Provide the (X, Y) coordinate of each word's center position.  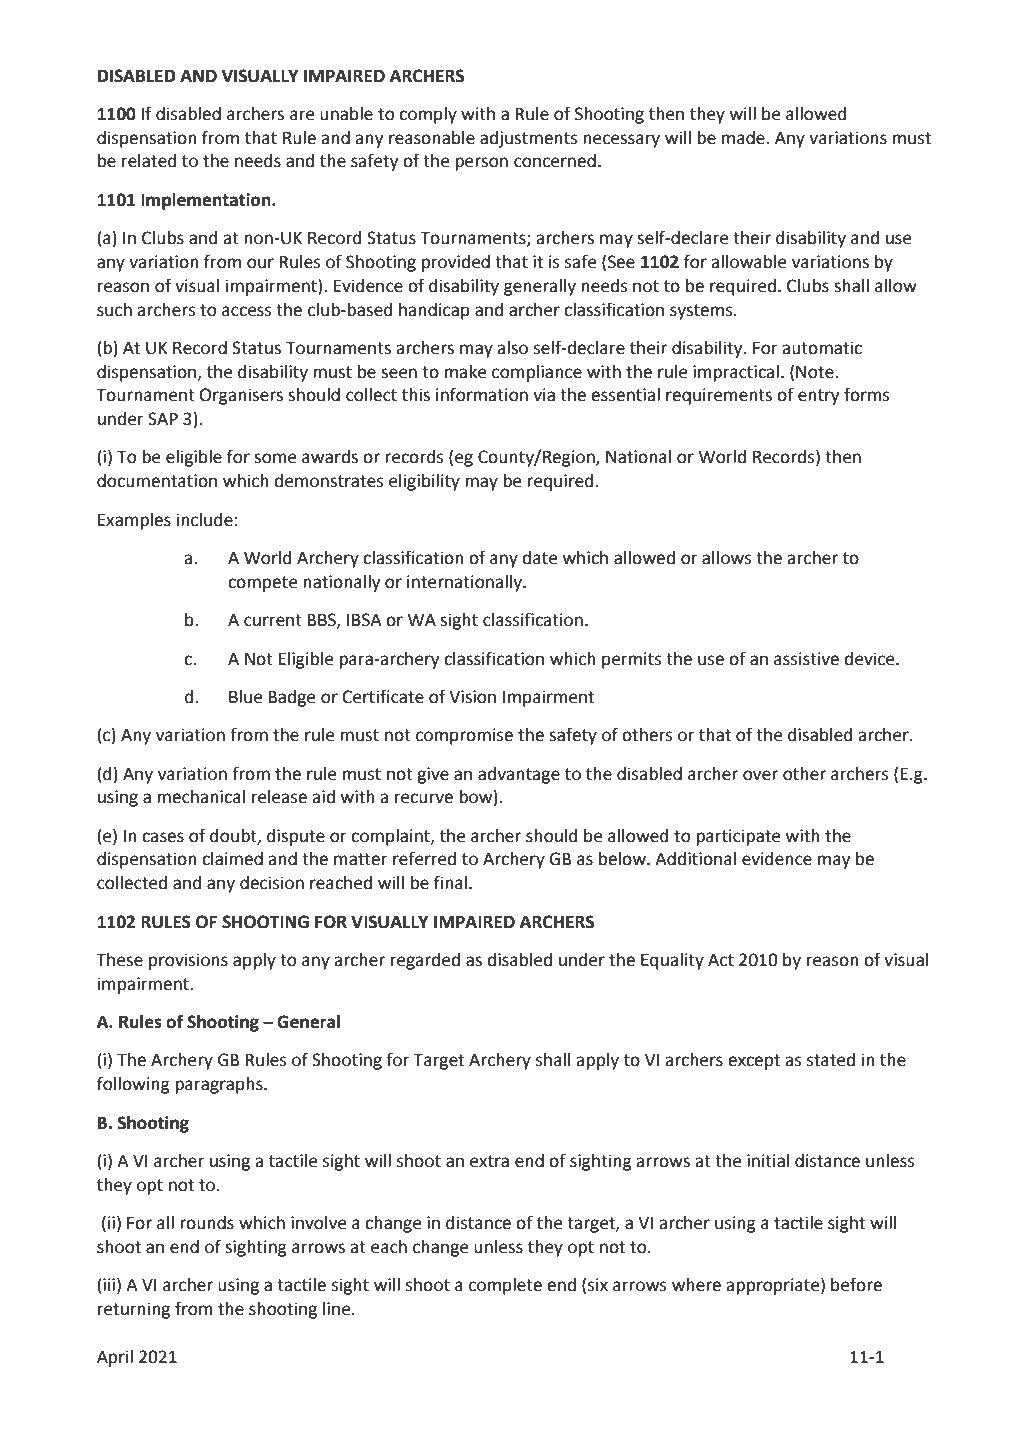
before (856, 1284)
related (149, 161)
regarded (425, 961)
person (481, 164)
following (133, 1085)
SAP (163, 419)
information (482, 394)
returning (134, 1310)
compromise (464, 736)
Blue (245, 697)
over (760, 775)
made (744, 138)
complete (505, 1286)
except (754, 1062)
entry (818, 397)
